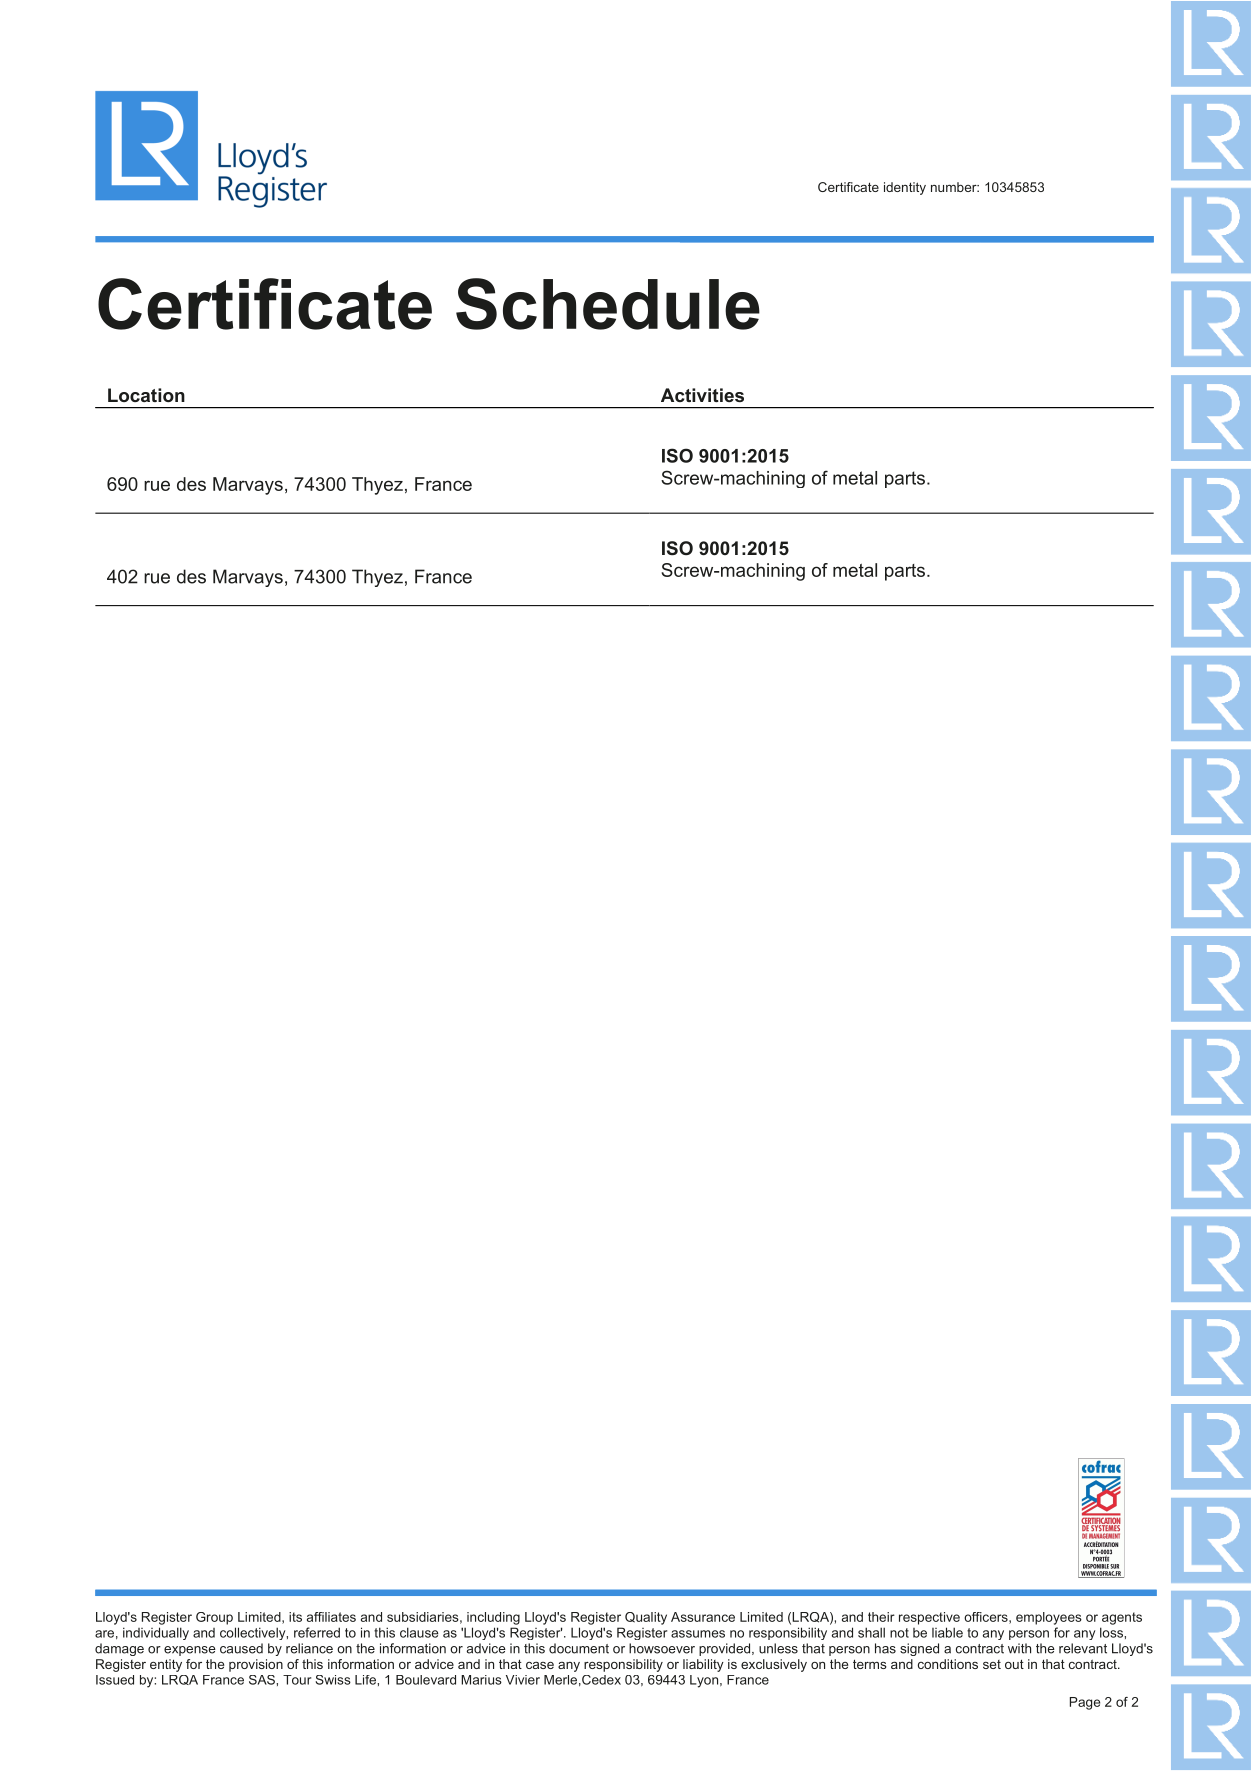 The image size is (1252, 1771). Describe the element at coordinates (1049, 1618) in the document. I see `employees` at that location.
